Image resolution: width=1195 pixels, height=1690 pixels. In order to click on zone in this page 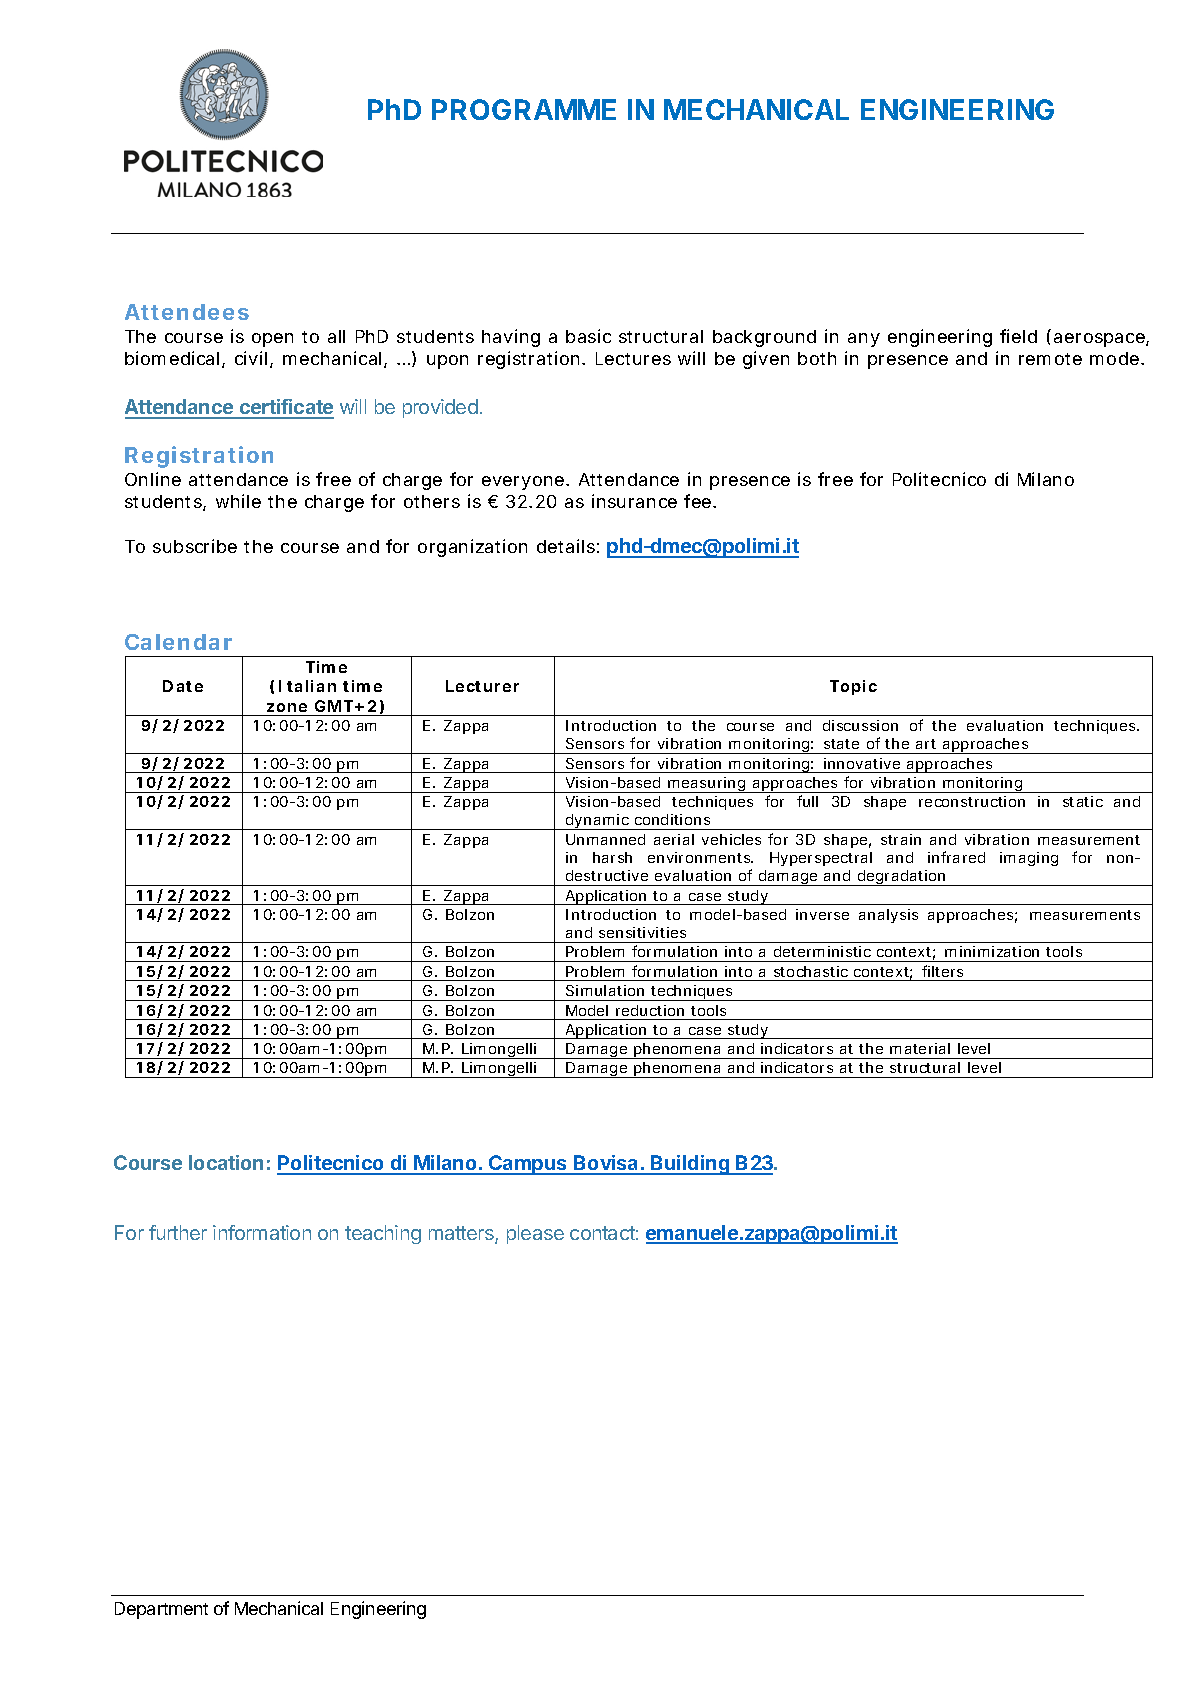, I will do `click(287, 707)`.
